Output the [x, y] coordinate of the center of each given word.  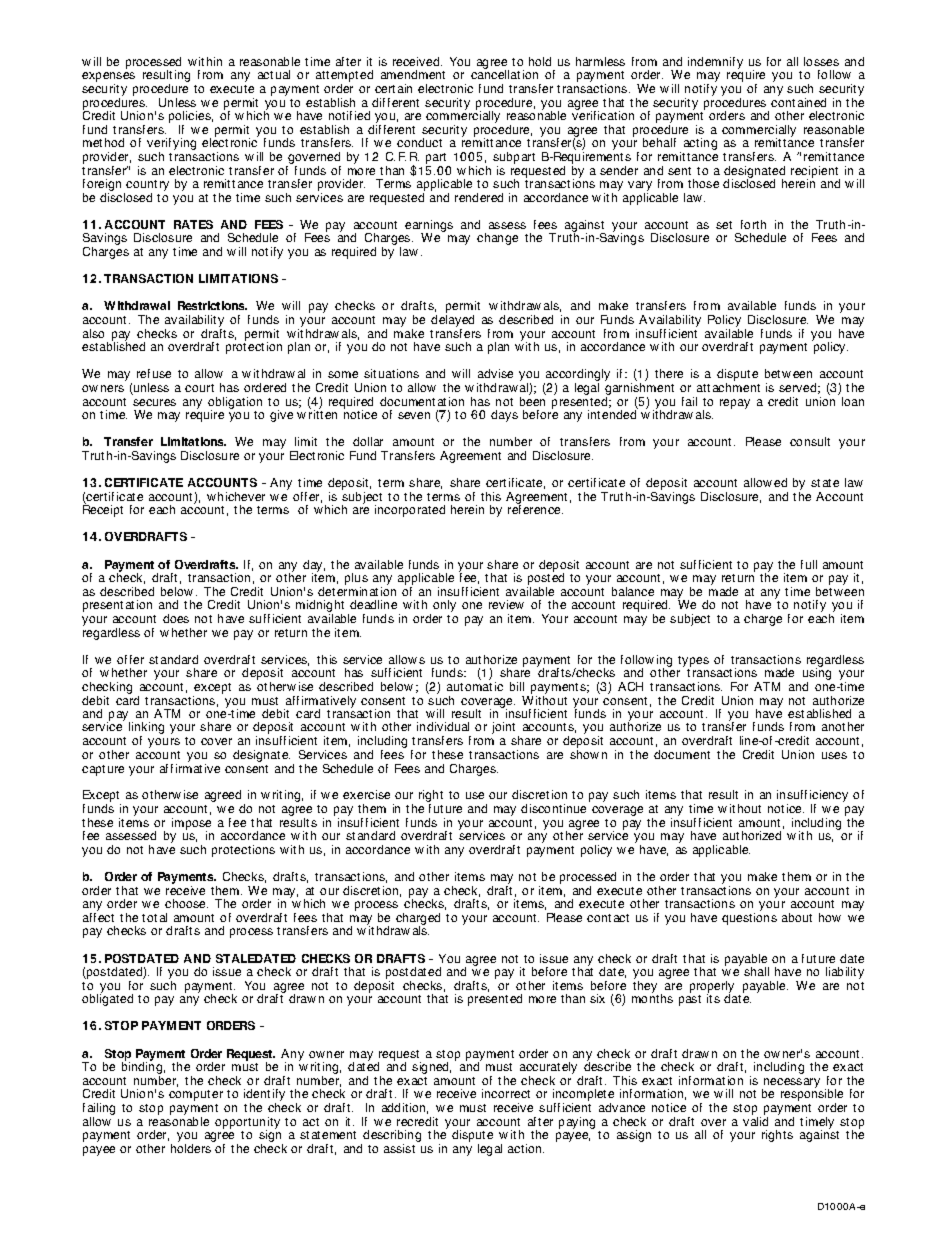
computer [196, 1095]
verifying [171, 145]
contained [798, 102]
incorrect [506, 1093]
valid [755, 1121]
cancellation [504, 74]
